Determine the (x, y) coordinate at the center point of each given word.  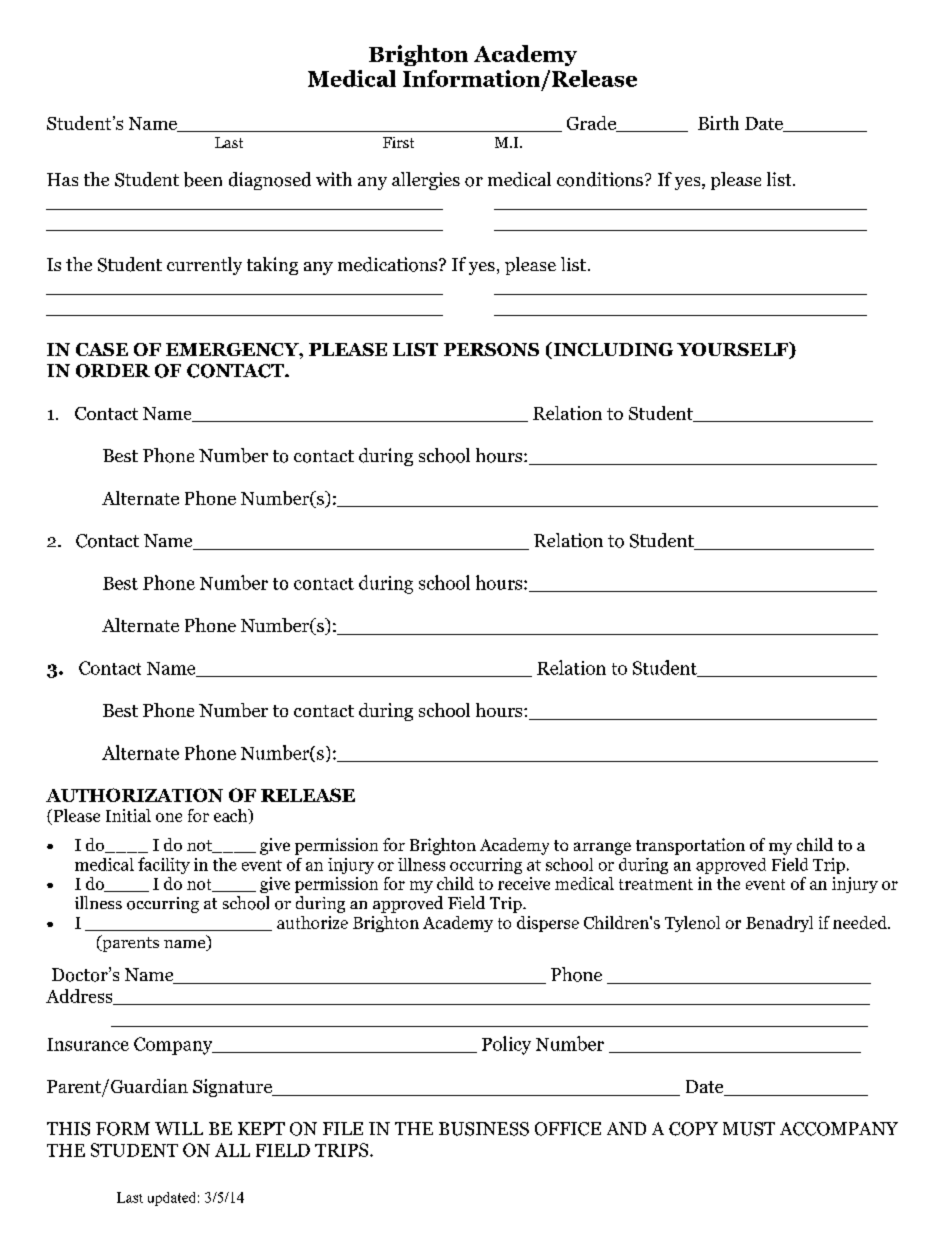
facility (164, 865)
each (232, 816)
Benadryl (779, 924)
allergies (426, 181)
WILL (179, 1128)
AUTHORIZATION (134, 795)
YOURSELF (733, 350)
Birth (718, 123)
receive (524, 883)
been (203, 179)
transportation (690, 846)
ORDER (113, 371)
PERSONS (491, 349)
